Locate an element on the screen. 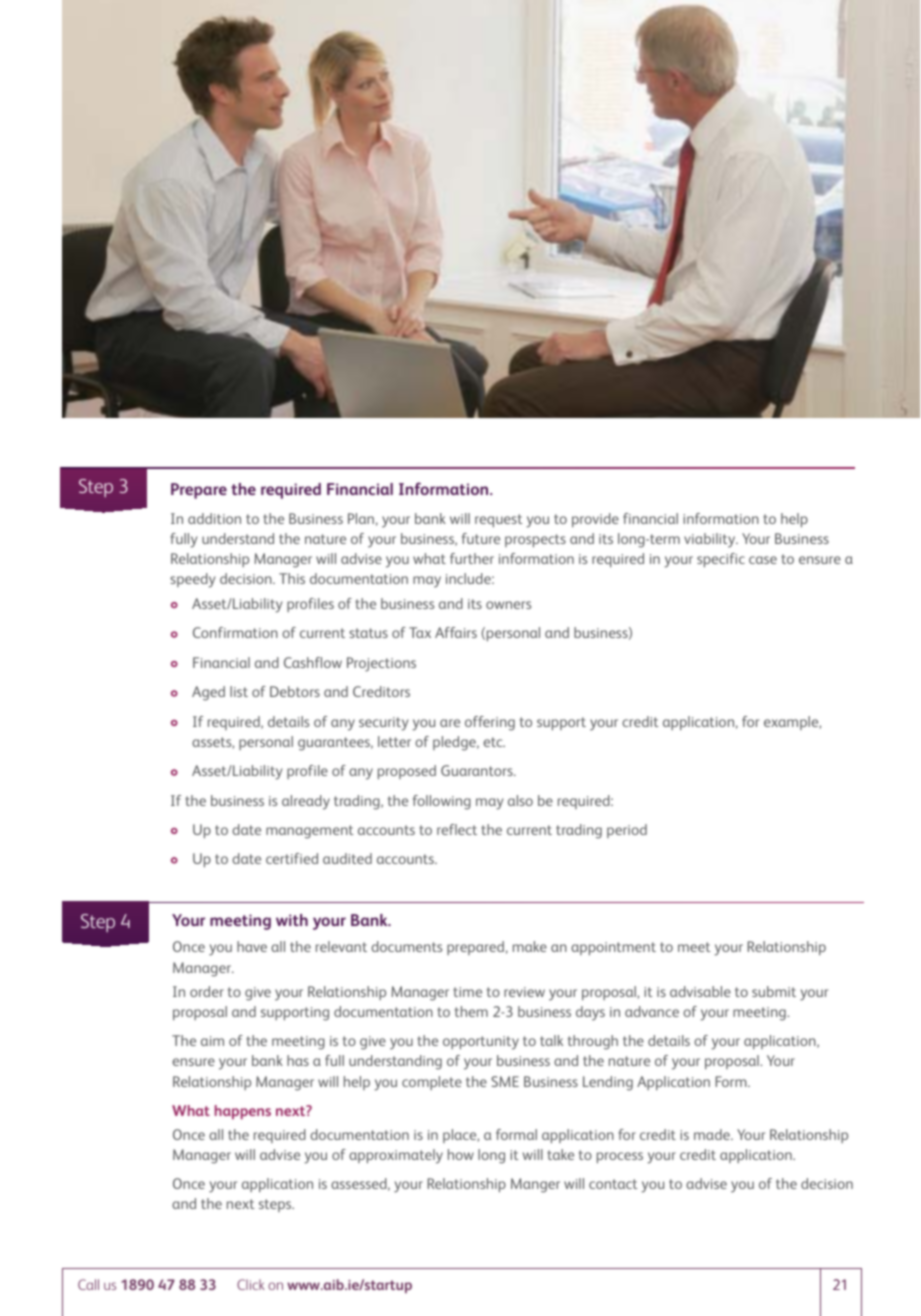 The height and width of the screenshot is (1316, 921). made is located at coordinates (713, 1134).
